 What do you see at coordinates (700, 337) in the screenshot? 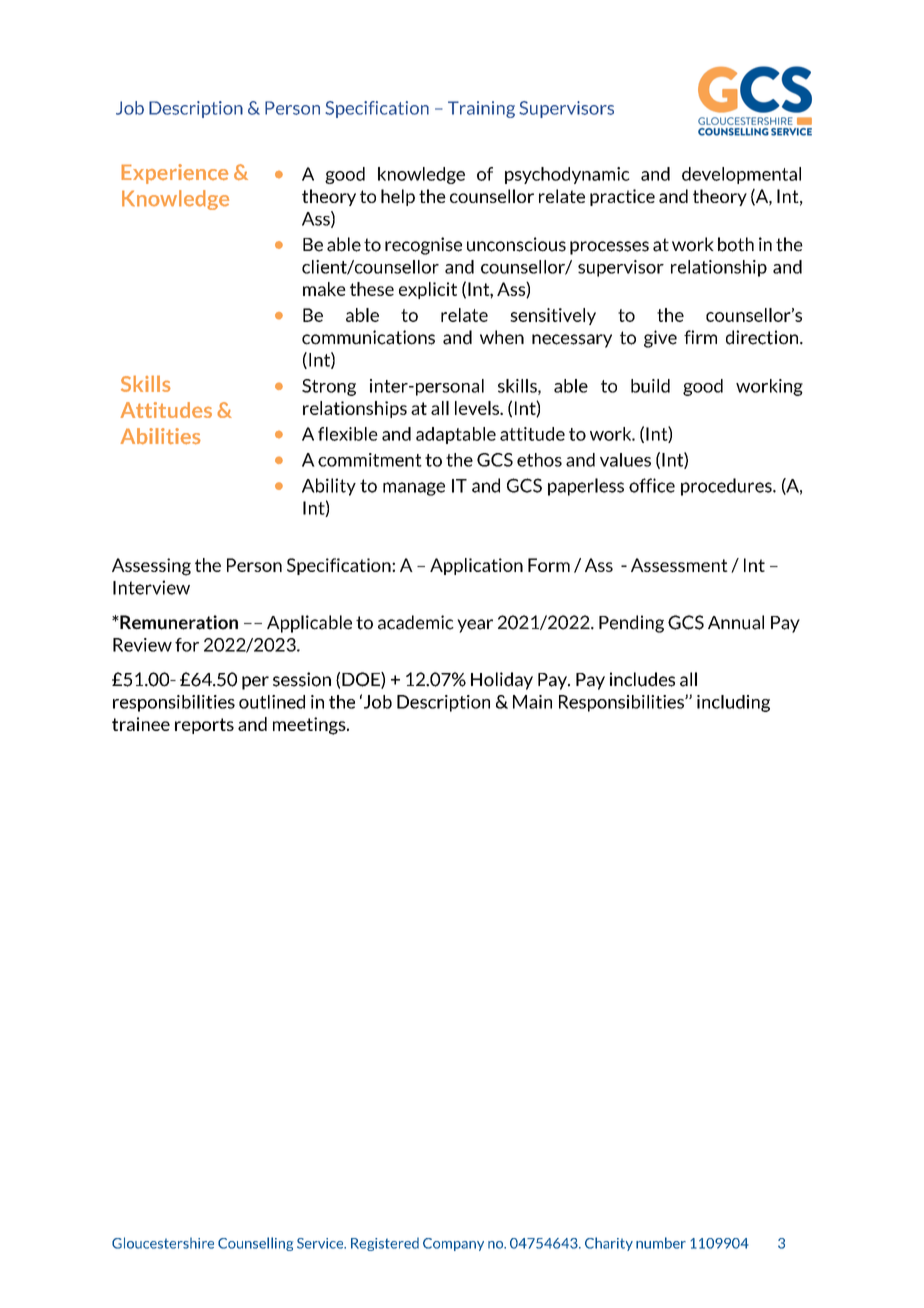
I see `firm` at bounding box center [700, 337].
